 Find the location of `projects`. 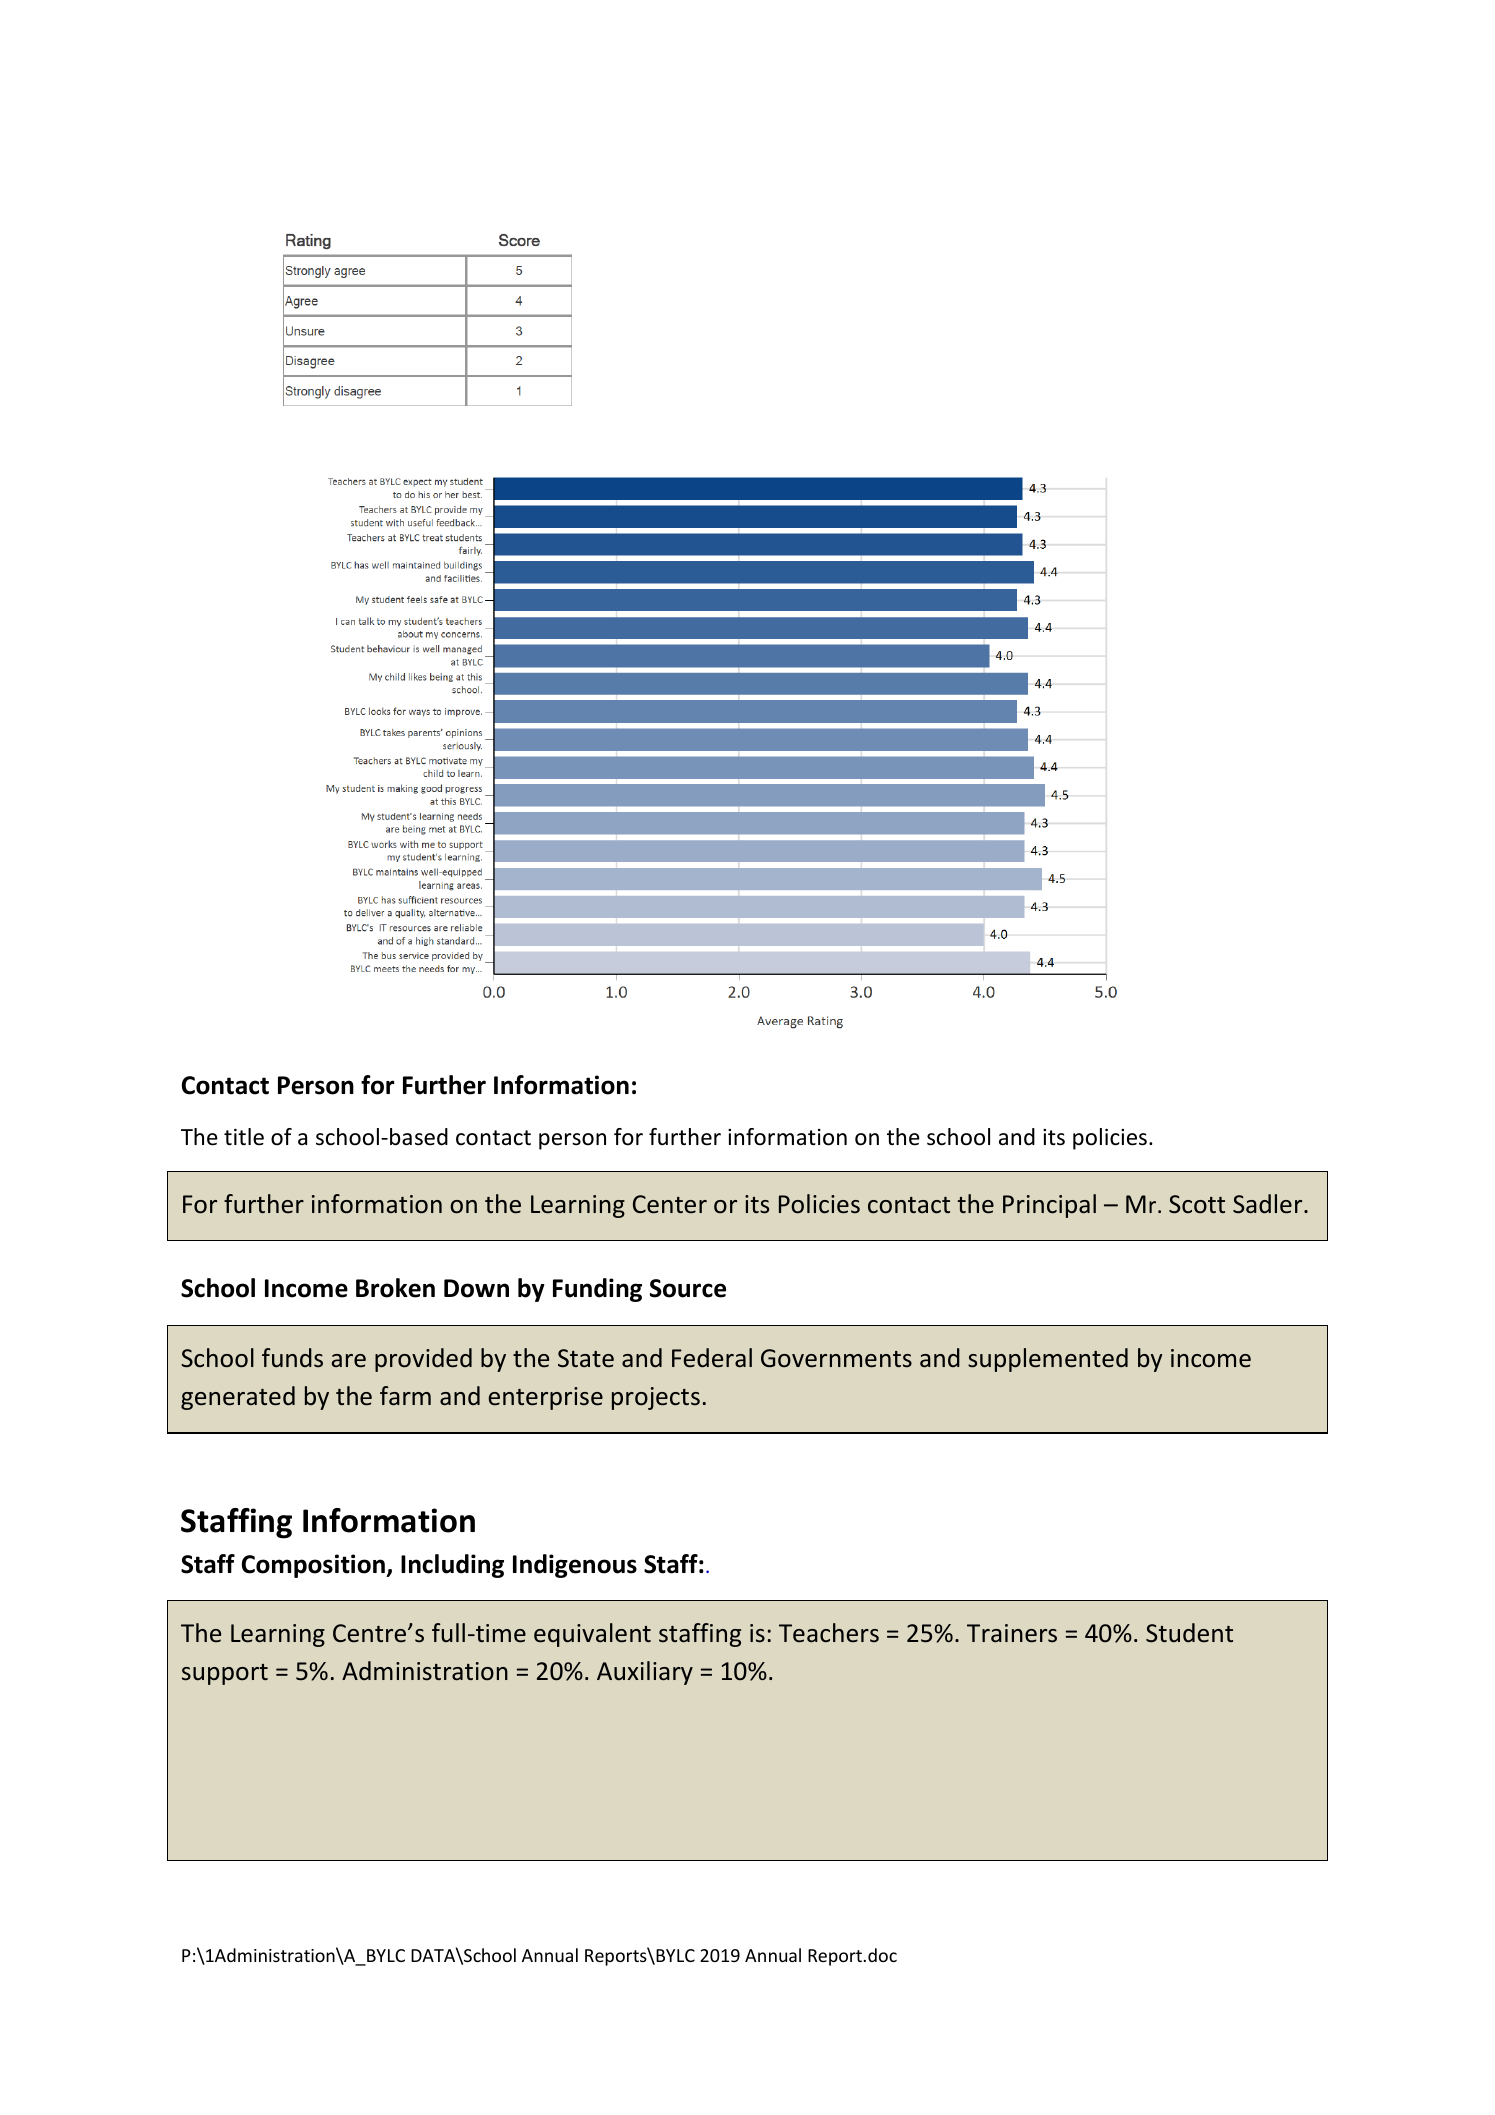

projects is located at coordinates (656, 1398).
